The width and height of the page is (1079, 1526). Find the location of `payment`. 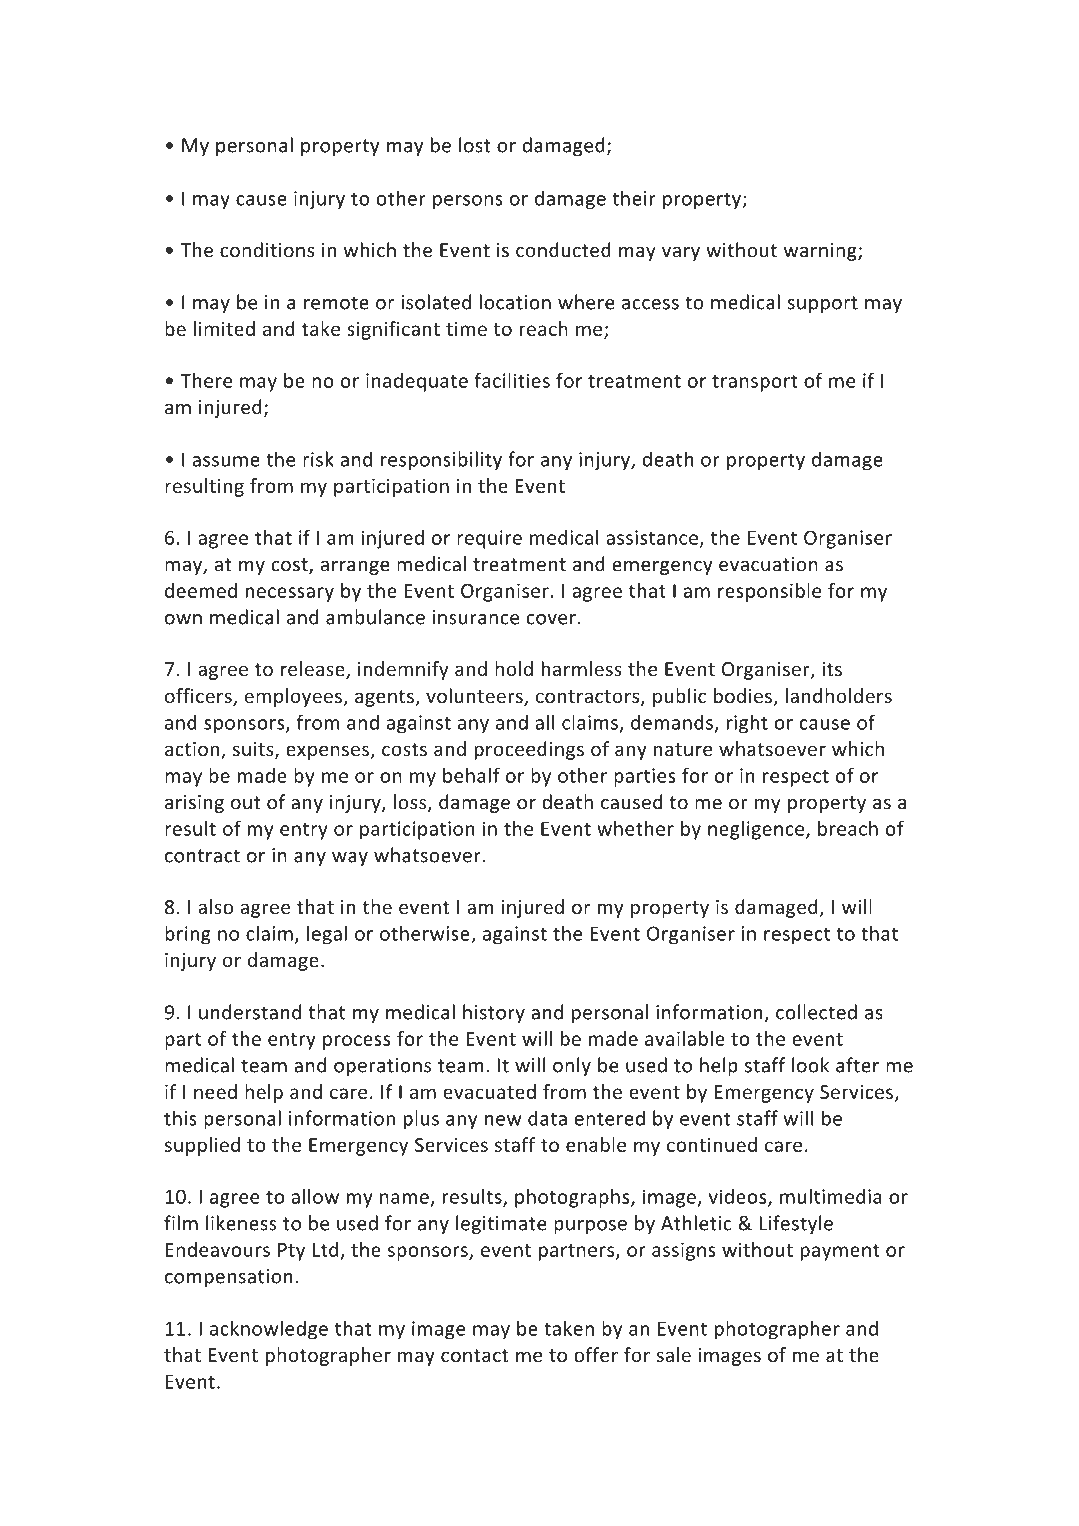

payment is located at coordinates (839, 1252).
